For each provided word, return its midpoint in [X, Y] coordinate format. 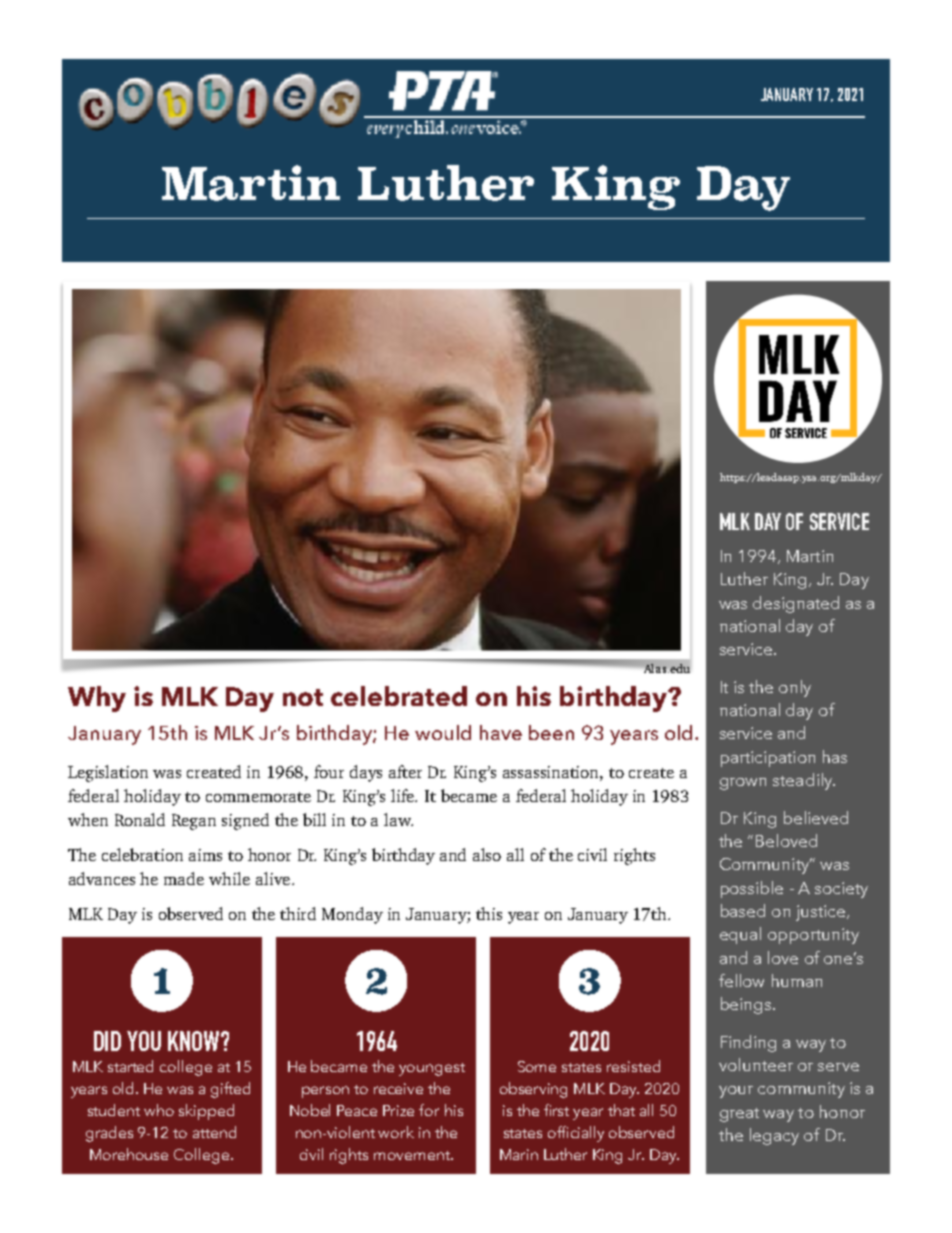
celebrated [399, 696]
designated [796, 604]
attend [214, 1132]
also [487, 854]
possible [752, 889]
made [184, 878]
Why [97, 699]
